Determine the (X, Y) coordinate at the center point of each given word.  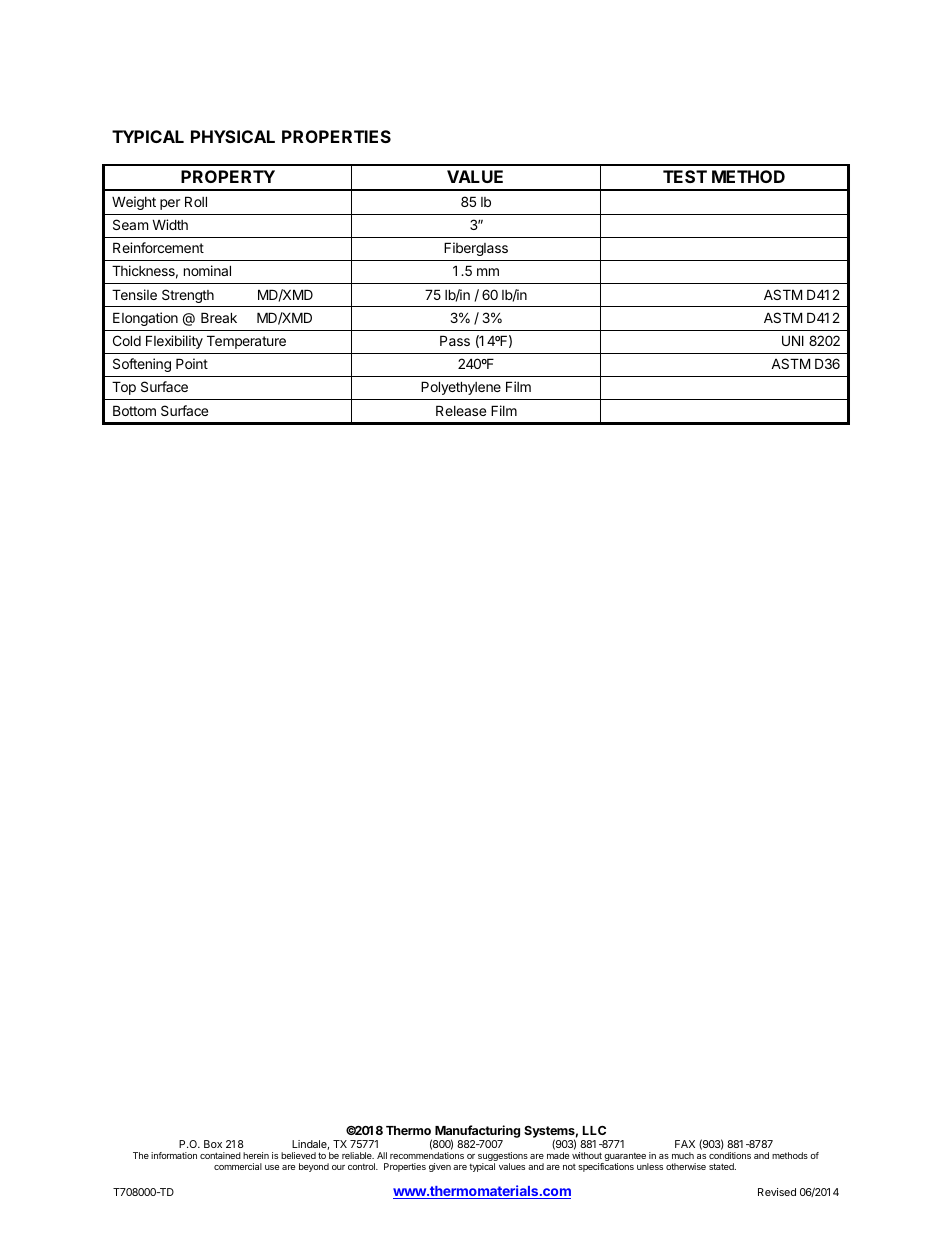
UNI (793, 340)
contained (220, 1155)
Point (192, 363)
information (174, 1155)
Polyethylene (461, 388)
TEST (685, 176)
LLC (594, 1130)
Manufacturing (477, 1133)
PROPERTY (228, 176)
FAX (685, 1144)
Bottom (134, 410)
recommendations (427, 1155)
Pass (455, 340)
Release (461, 410)
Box (213, 1144)
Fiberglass (476, 249)
